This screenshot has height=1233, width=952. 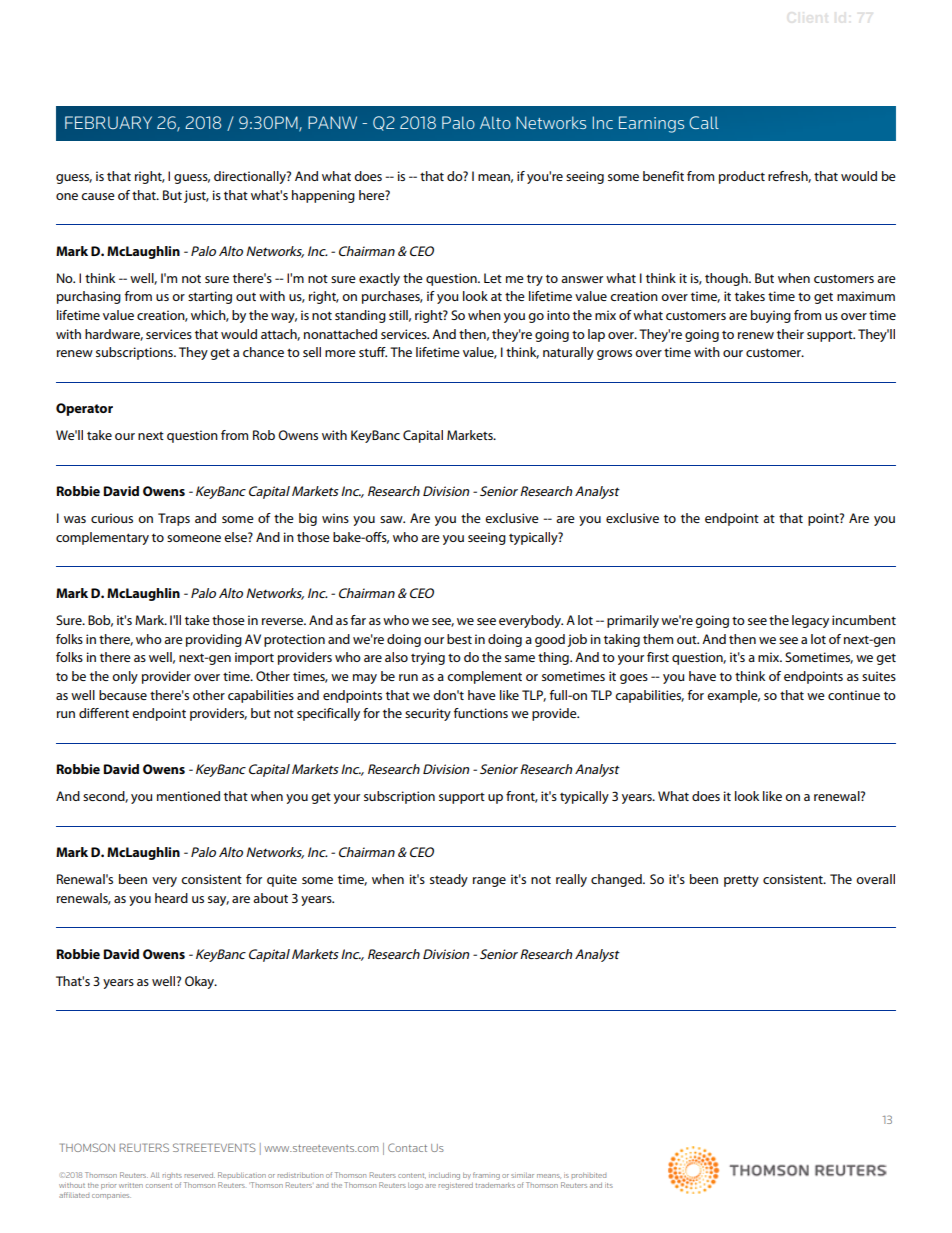 What do you see at coordinates (335, 518) in the screenshot?
I see `wins` at bounding box center [335, 518].
